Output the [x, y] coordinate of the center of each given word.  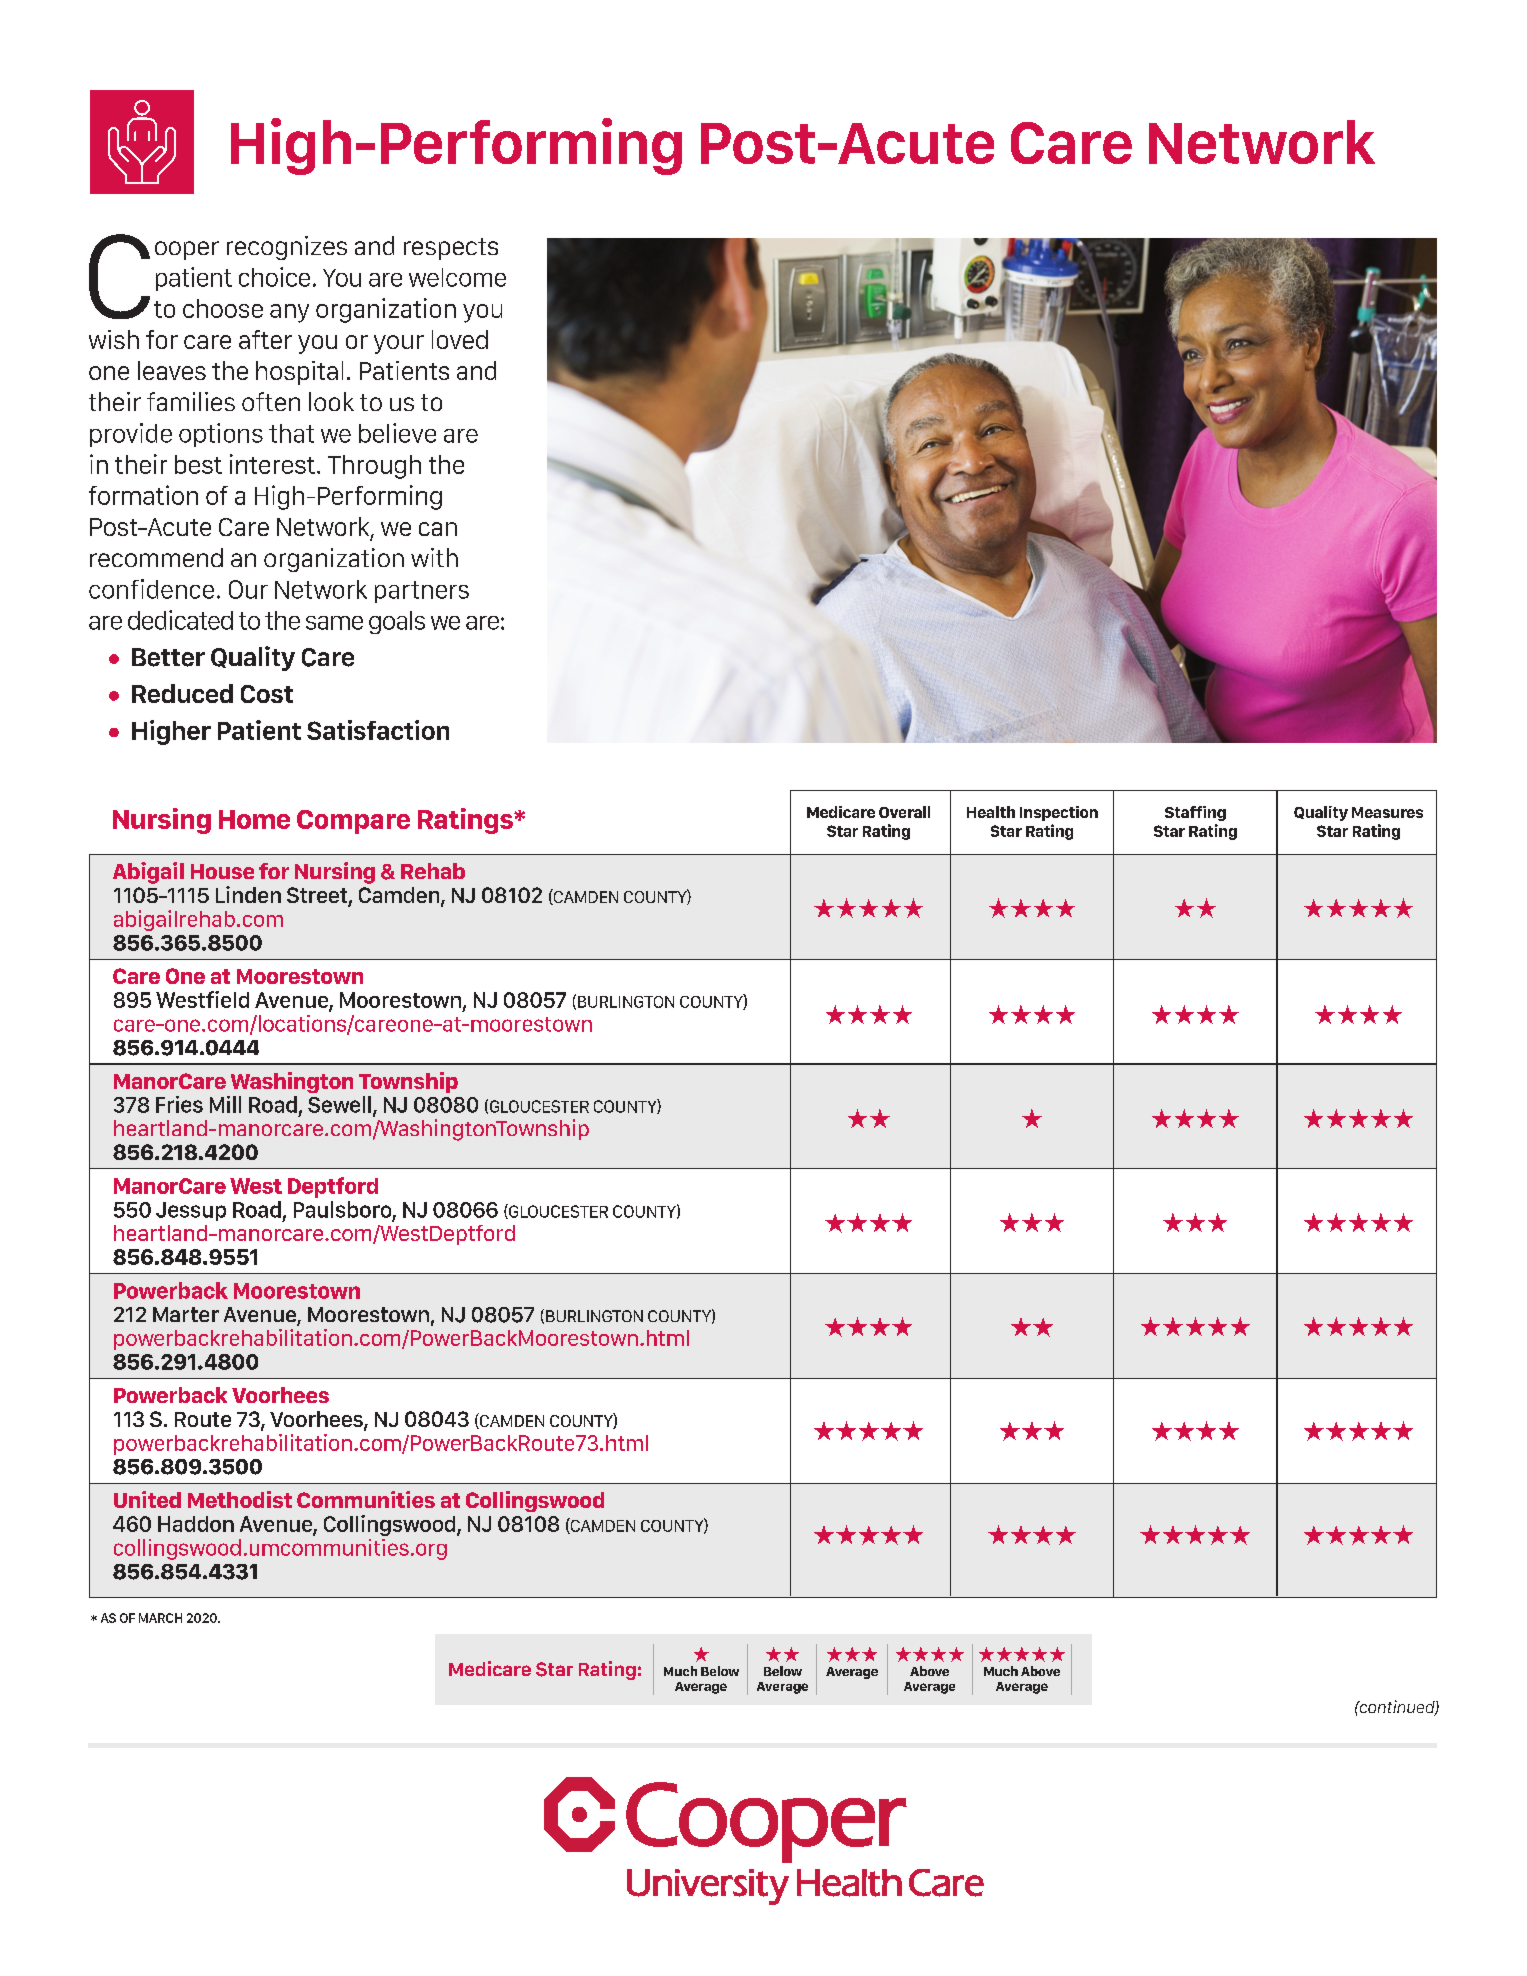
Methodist [240, 1499]
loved [460, 339]
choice [274, 277]
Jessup [191, 1211]
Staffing [1195, 813]
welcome [457, 277]
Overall [904, 812]
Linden [248, 894]
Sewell [339, 1104]
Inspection [1059, 813]
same [334, 623]
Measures [1387, 812]
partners [422, 592]
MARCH [160, 1618]
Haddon [196, 1524]
